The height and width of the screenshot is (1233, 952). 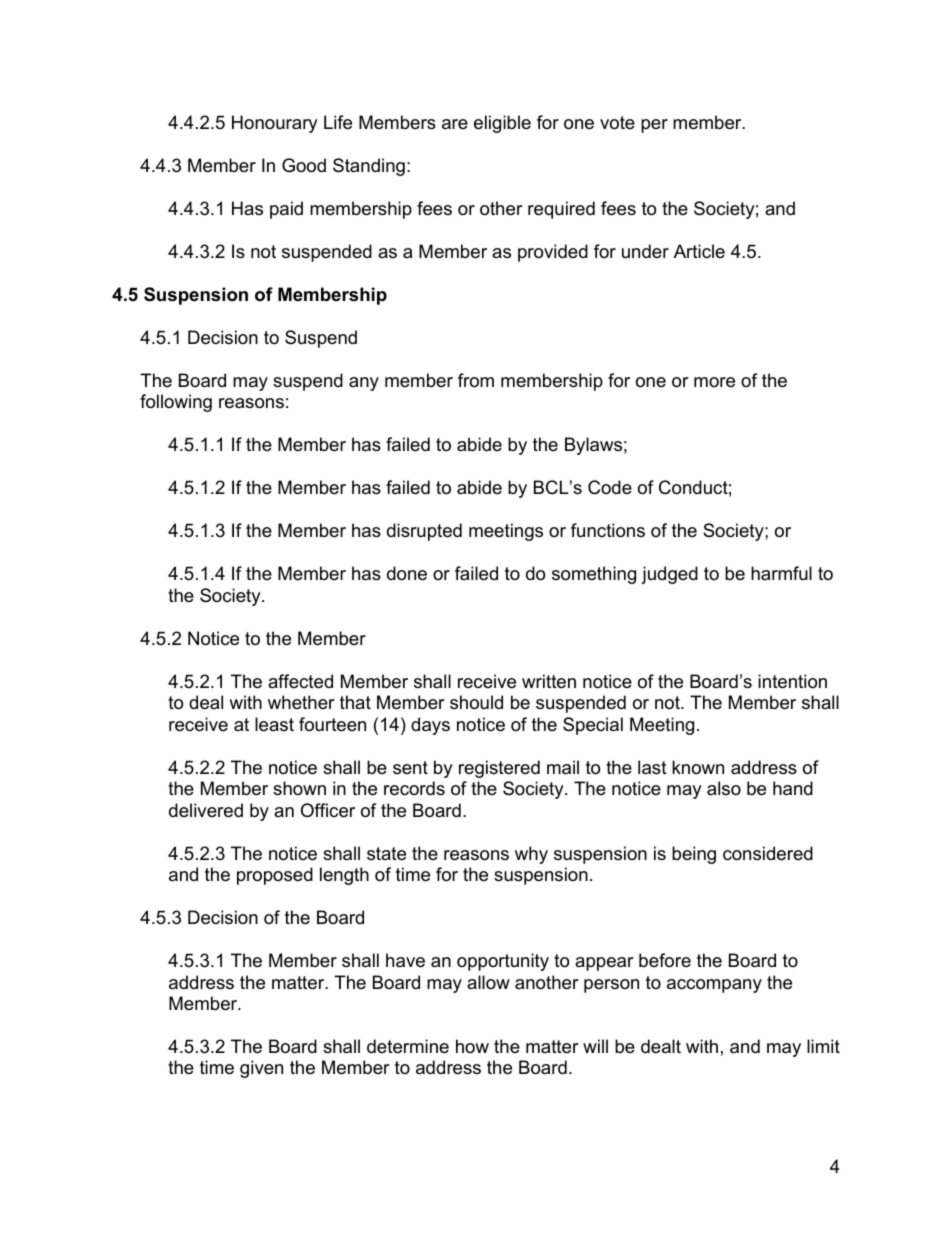 I want to click on vote, so click(x=617, y=123).
